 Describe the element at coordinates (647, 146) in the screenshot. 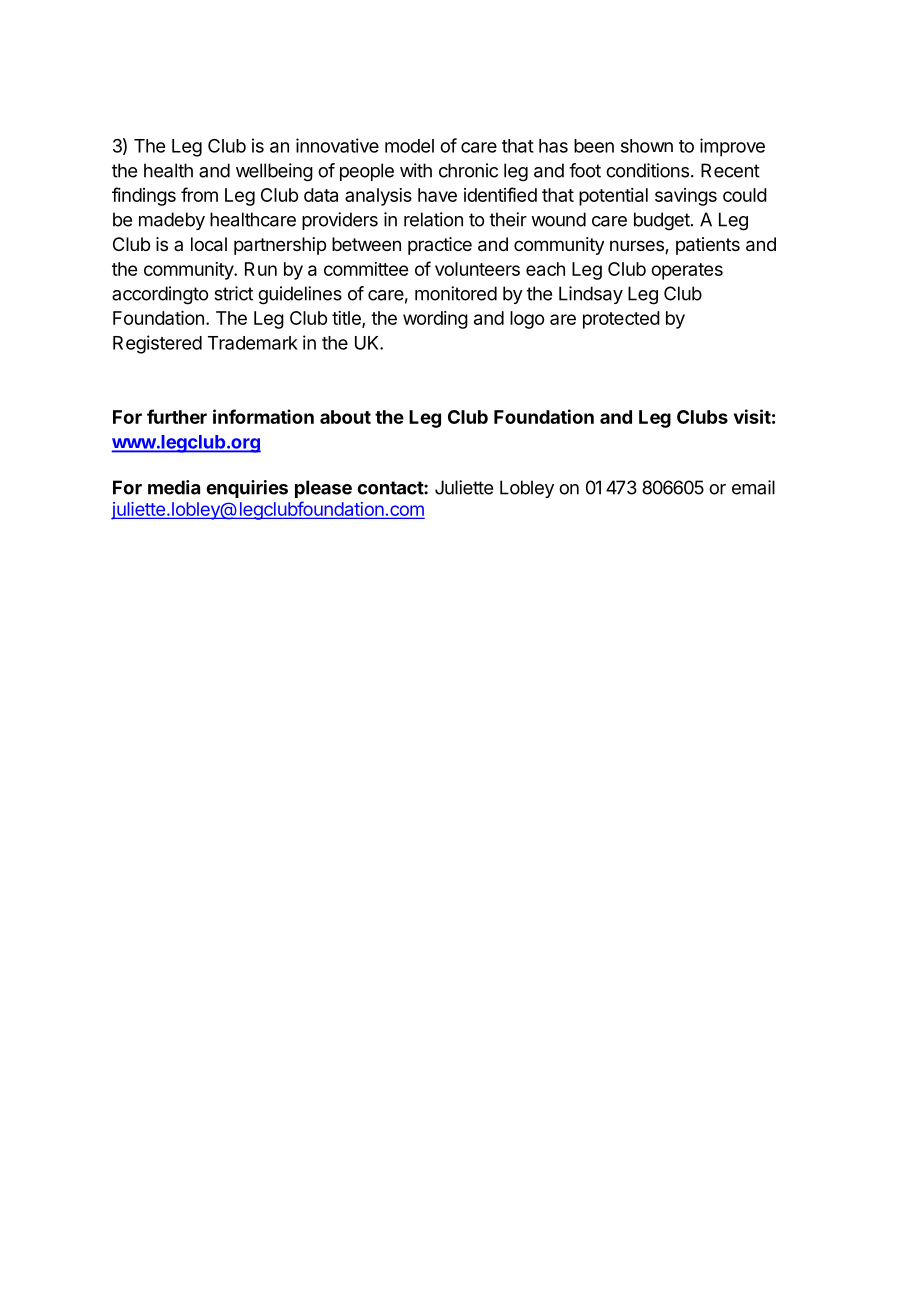

I see `shown` at that location.
